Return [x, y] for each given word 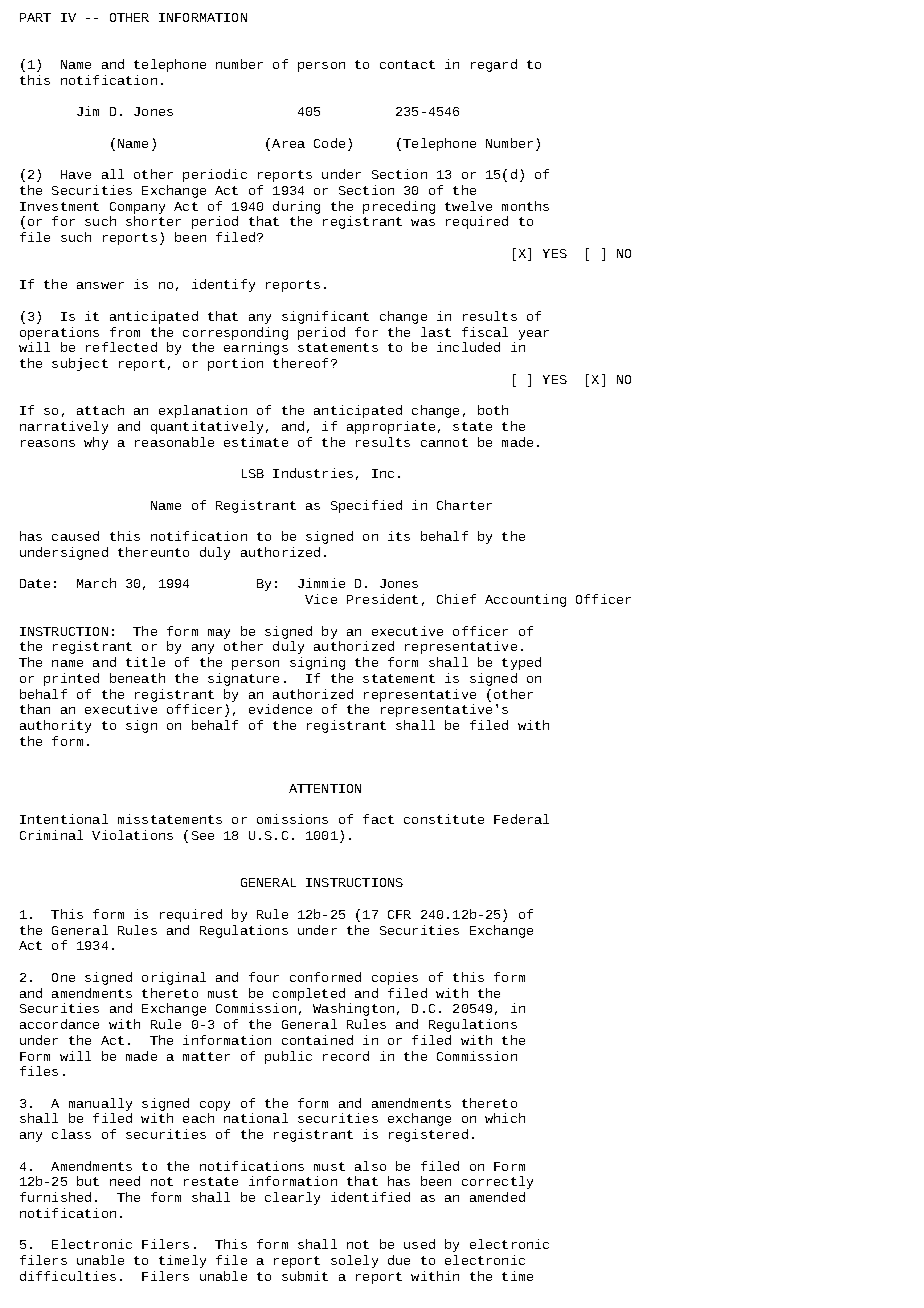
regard [494, 65]
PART [35, 17]
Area [288, 143]
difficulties [68, 1276]
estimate [256, 442]
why [96, 443]
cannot [444, 442]
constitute [444, 819]
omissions [292, 819]
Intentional [64, 819]
